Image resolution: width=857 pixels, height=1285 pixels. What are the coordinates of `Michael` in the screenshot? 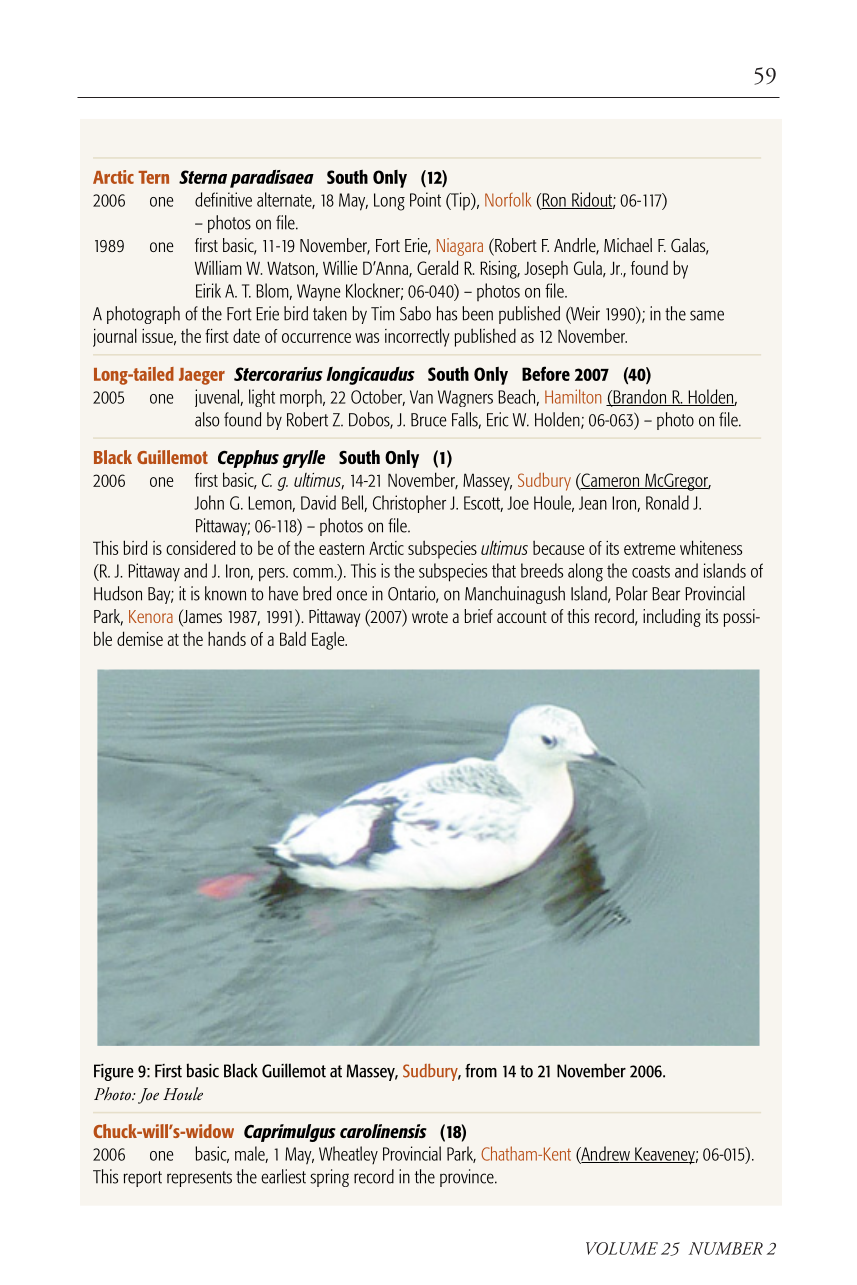 It's located at (628, 245).
